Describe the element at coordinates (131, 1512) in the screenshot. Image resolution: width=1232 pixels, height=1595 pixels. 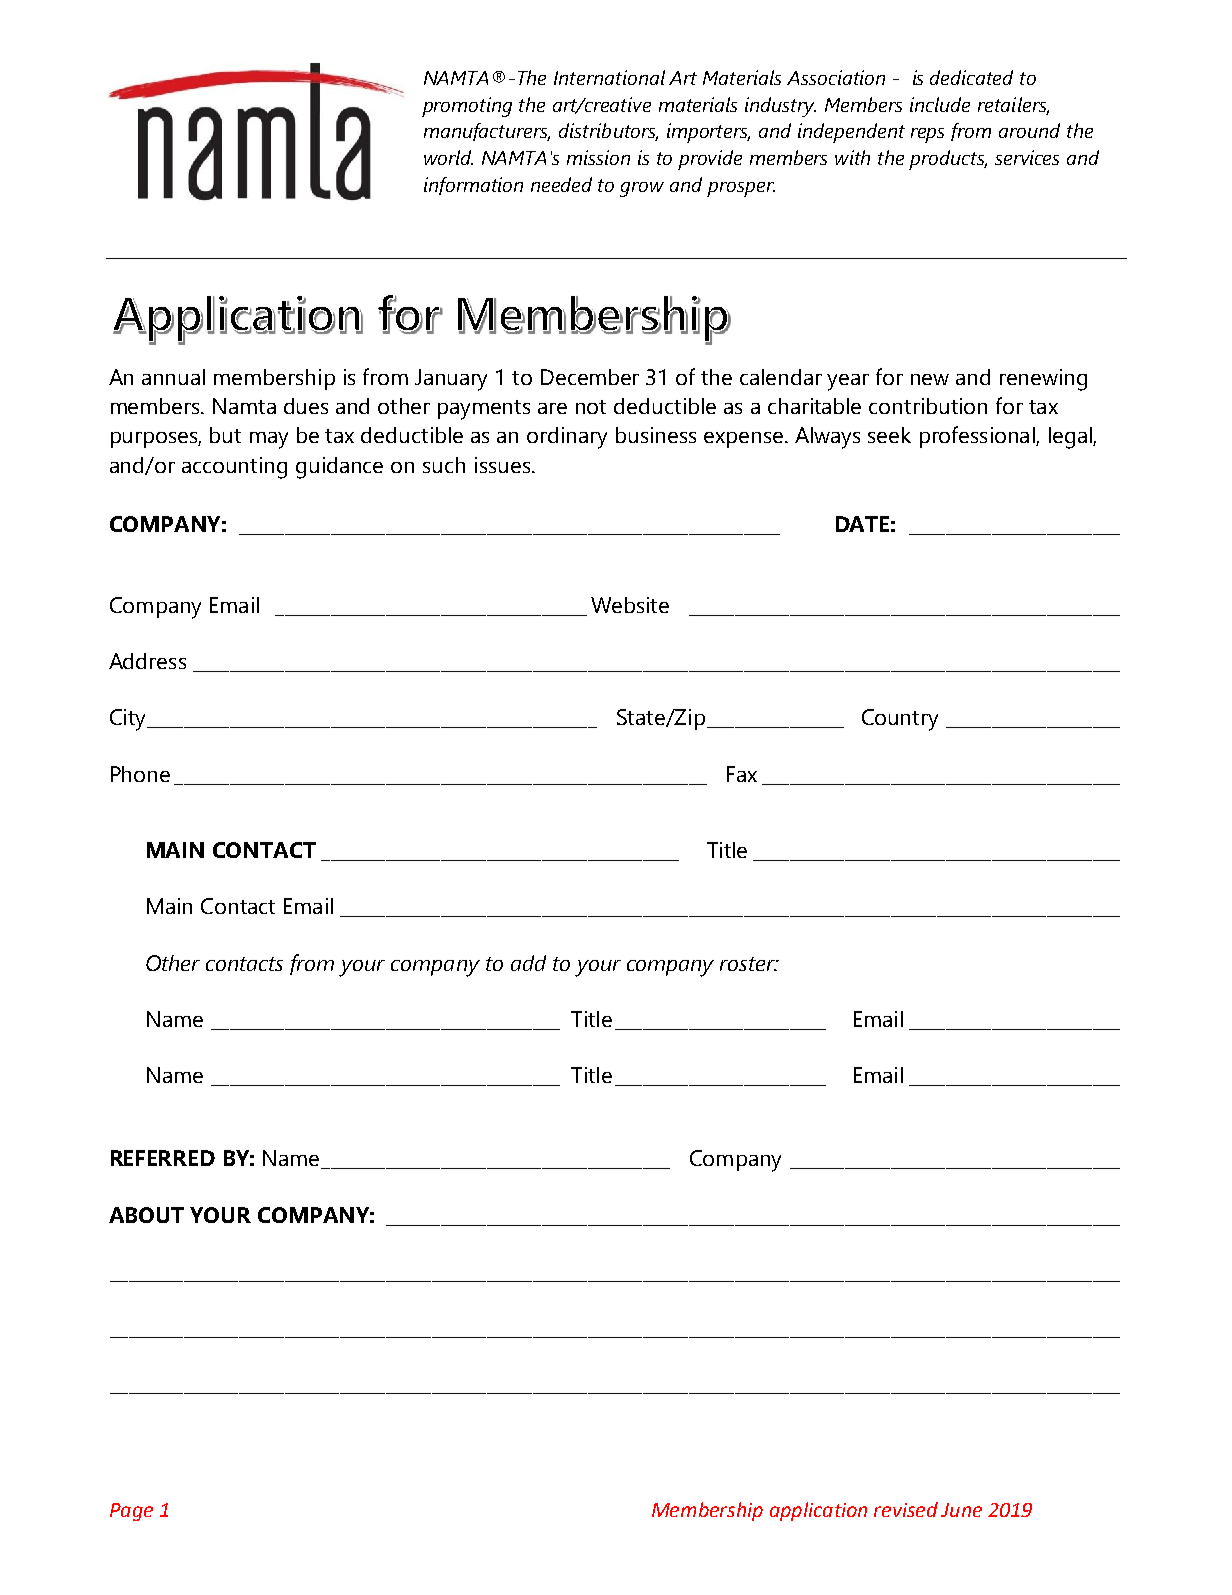
I see `Page` at that location.
